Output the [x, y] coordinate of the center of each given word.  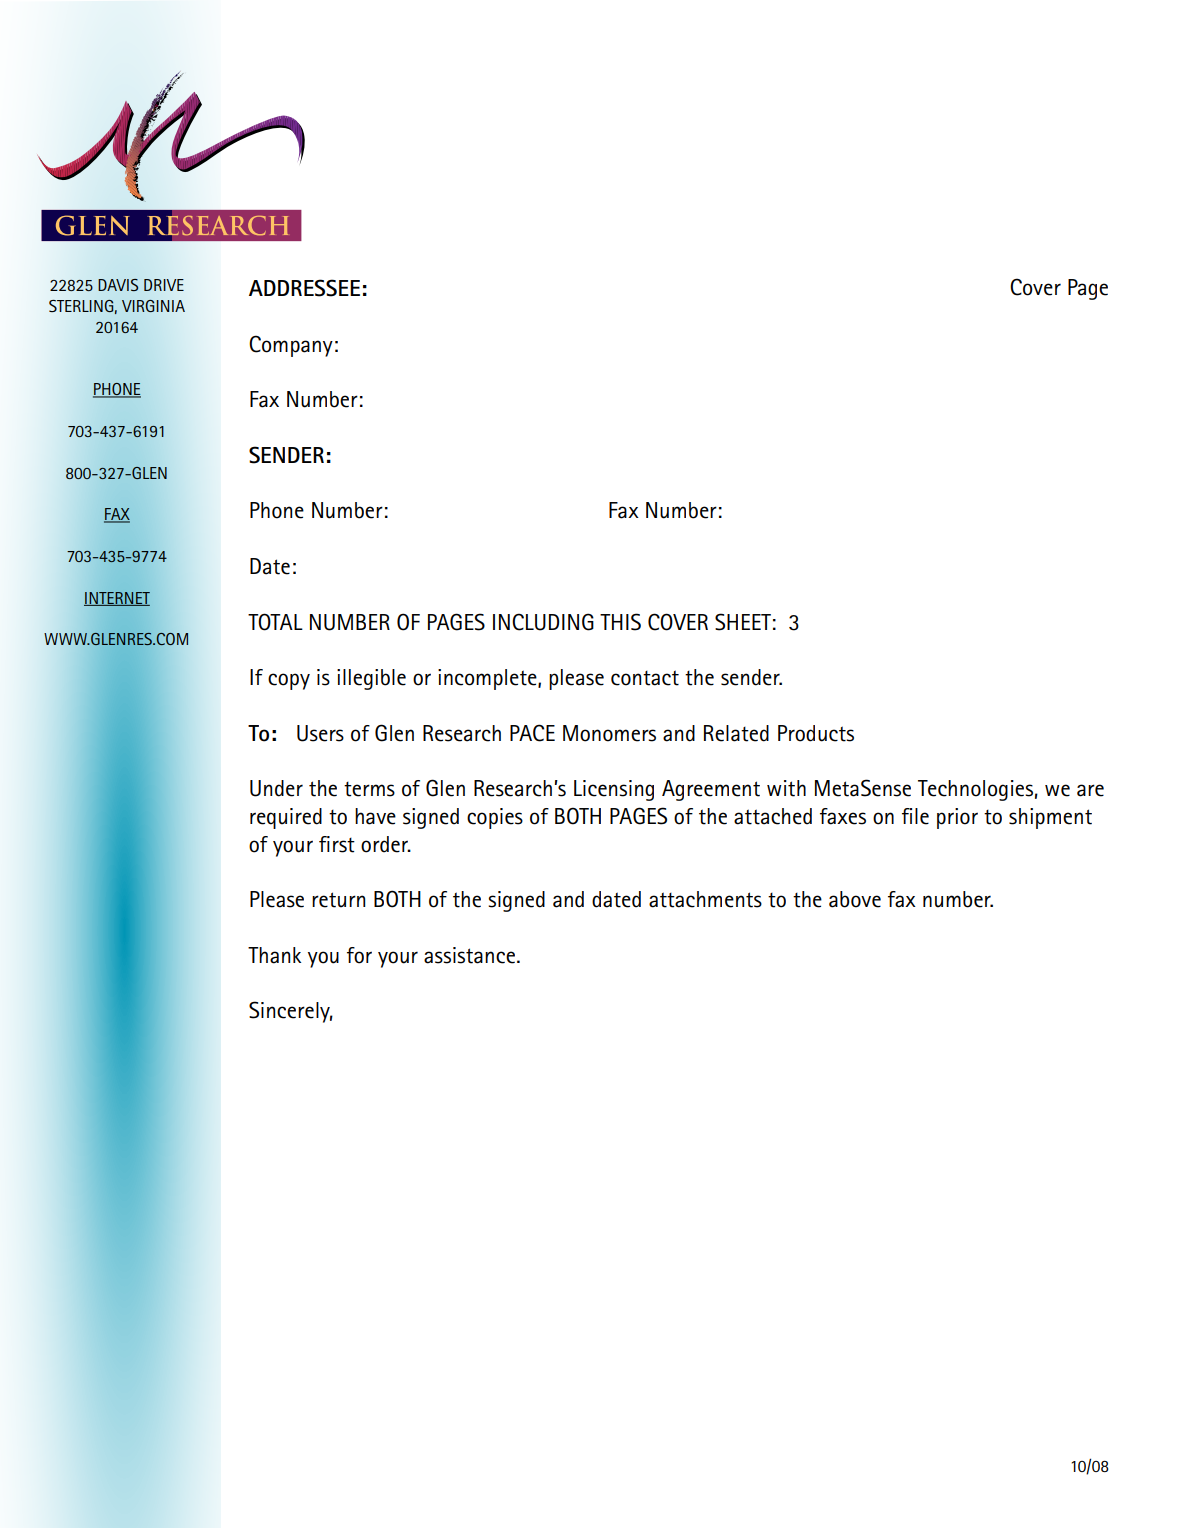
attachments [705, 899]
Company [291, 346]
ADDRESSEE [304, 288]
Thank [274, 955]
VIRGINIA [153, 306]
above [855, 899]
